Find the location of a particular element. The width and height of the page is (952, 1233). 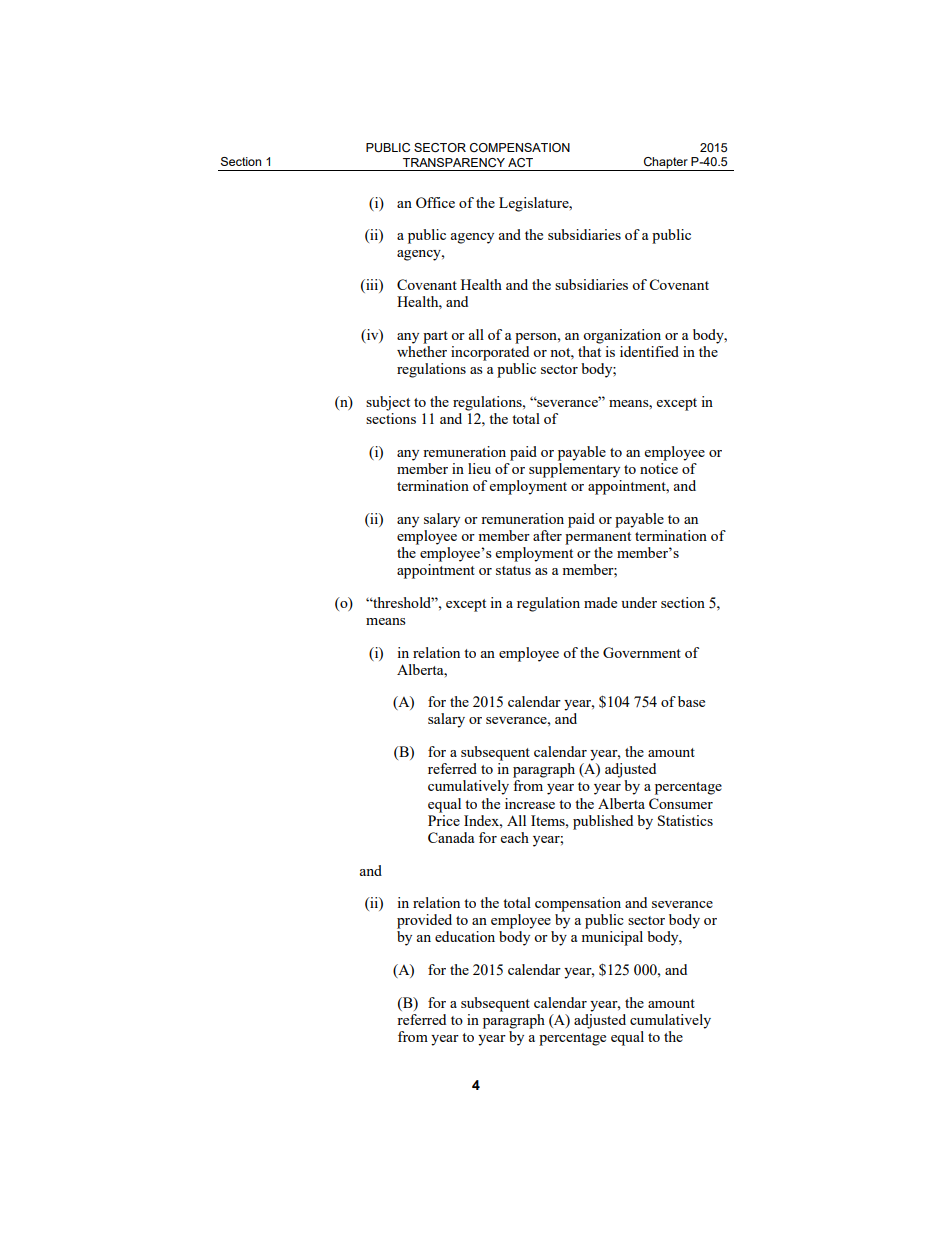

lieu is located at coordinates (479, 468).
